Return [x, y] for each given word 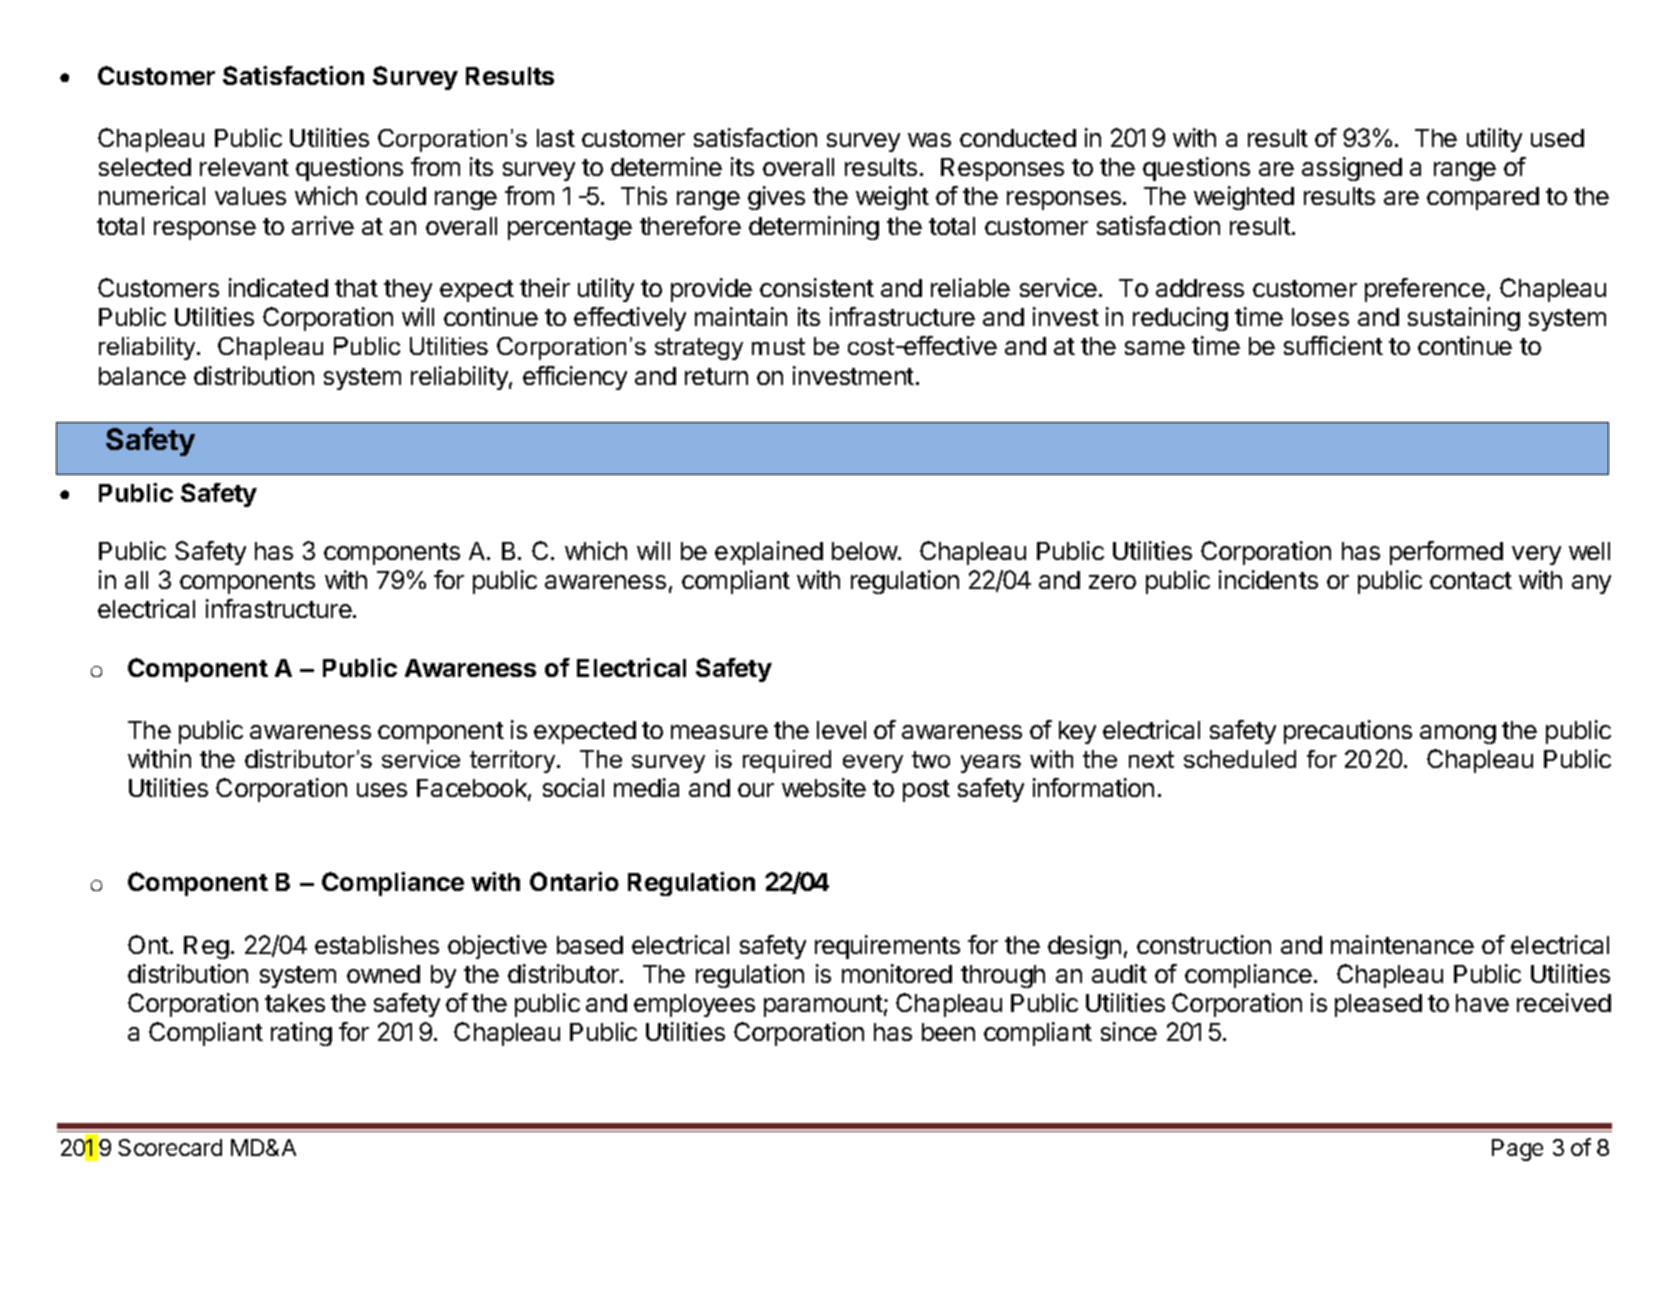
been [948, 1032]
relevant [244, 167]
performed [1446, 553]
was [929, 140]
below [865, 551]
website [824, 787]
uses [382, 790]
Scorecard [170, 1147]
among [1458, 734]
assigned [1352, 169]
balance [142, 376]
